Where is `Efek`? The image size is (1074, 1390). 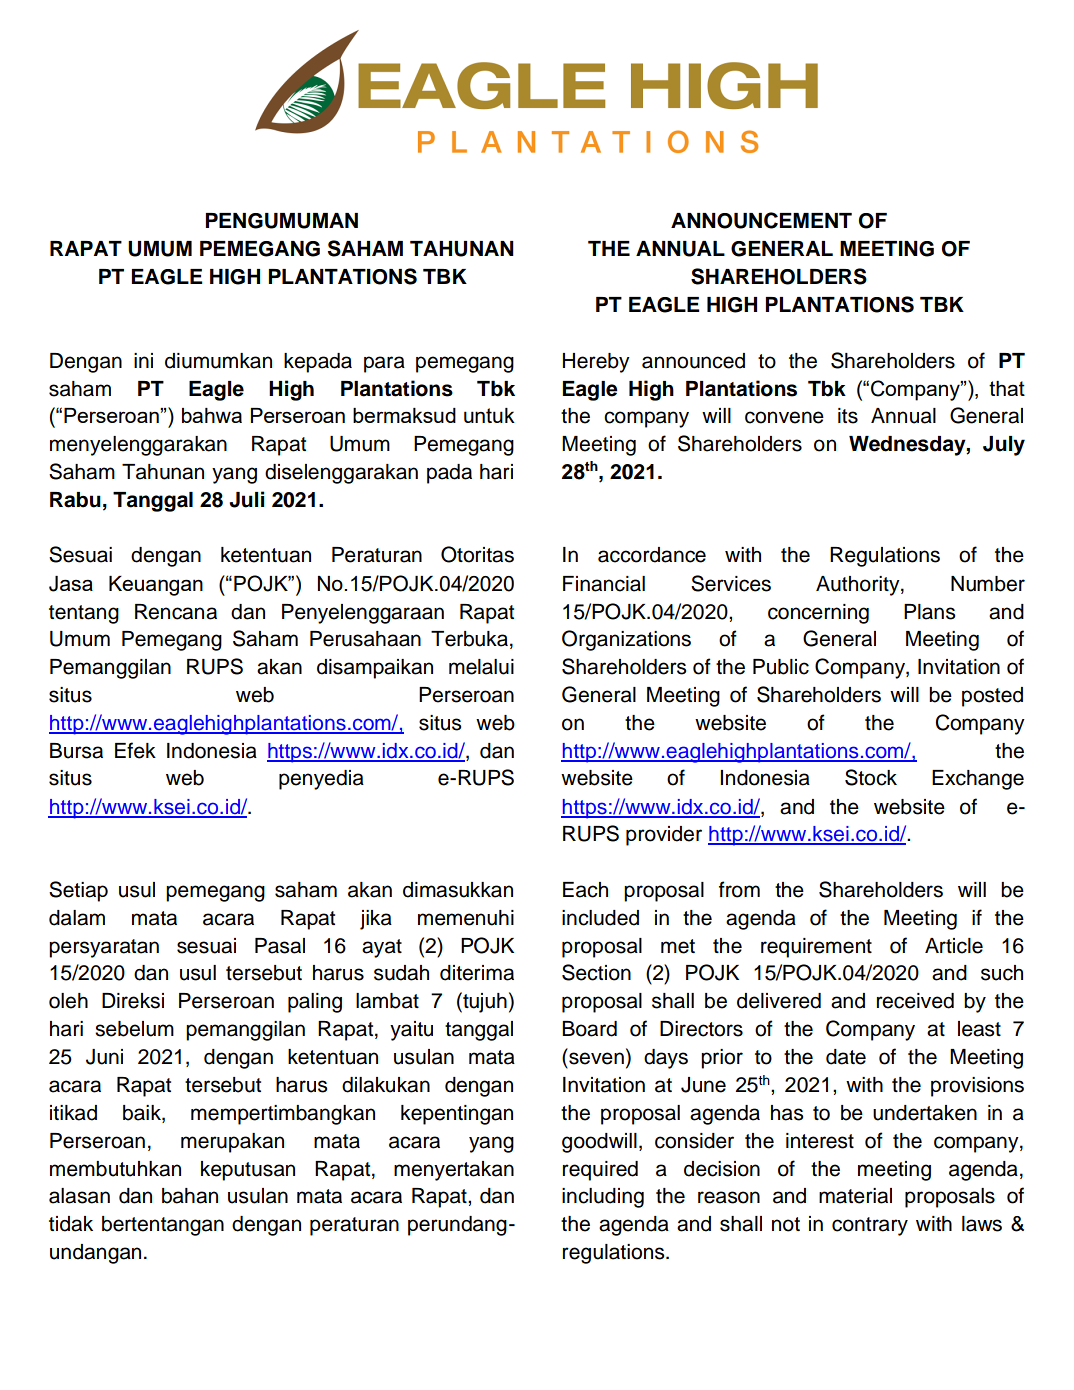 Efek is located at coordinates (135, 750).
